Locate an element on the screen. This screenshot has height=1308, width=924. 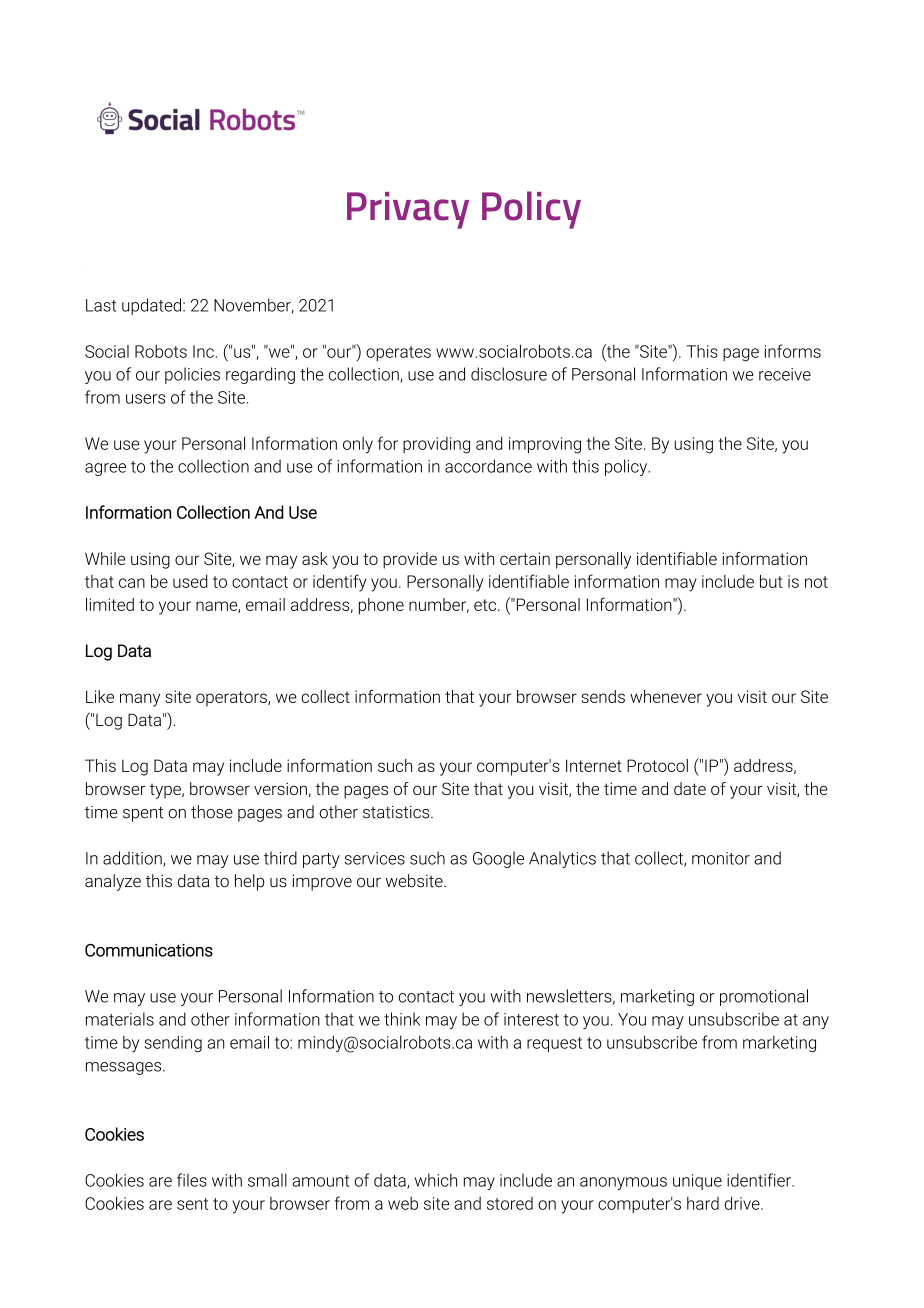
many is located at coordinates (140, 700).
